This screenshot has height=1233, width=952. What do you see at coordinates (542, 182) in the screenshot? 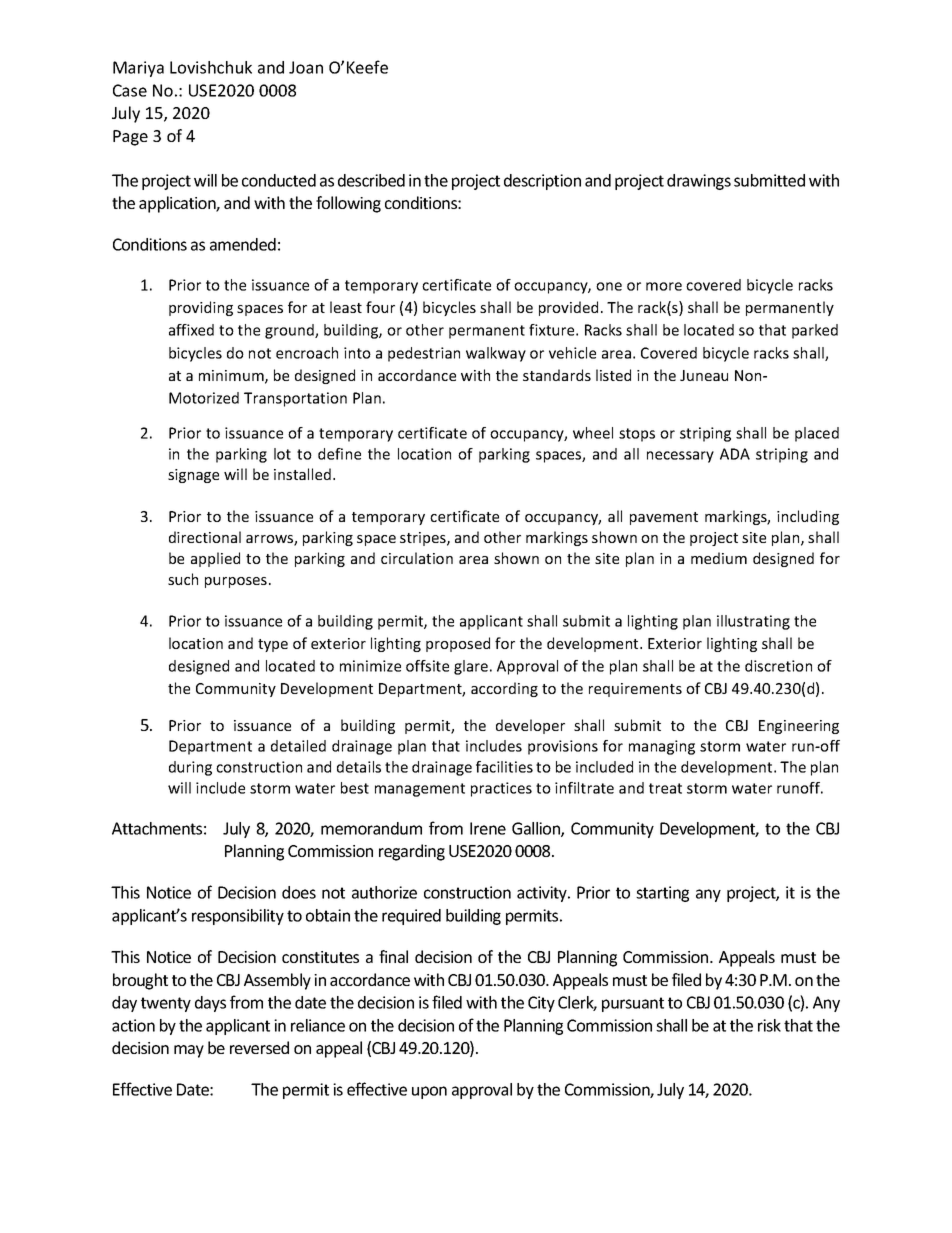
I see `description` at bounding box center [542, 182].
